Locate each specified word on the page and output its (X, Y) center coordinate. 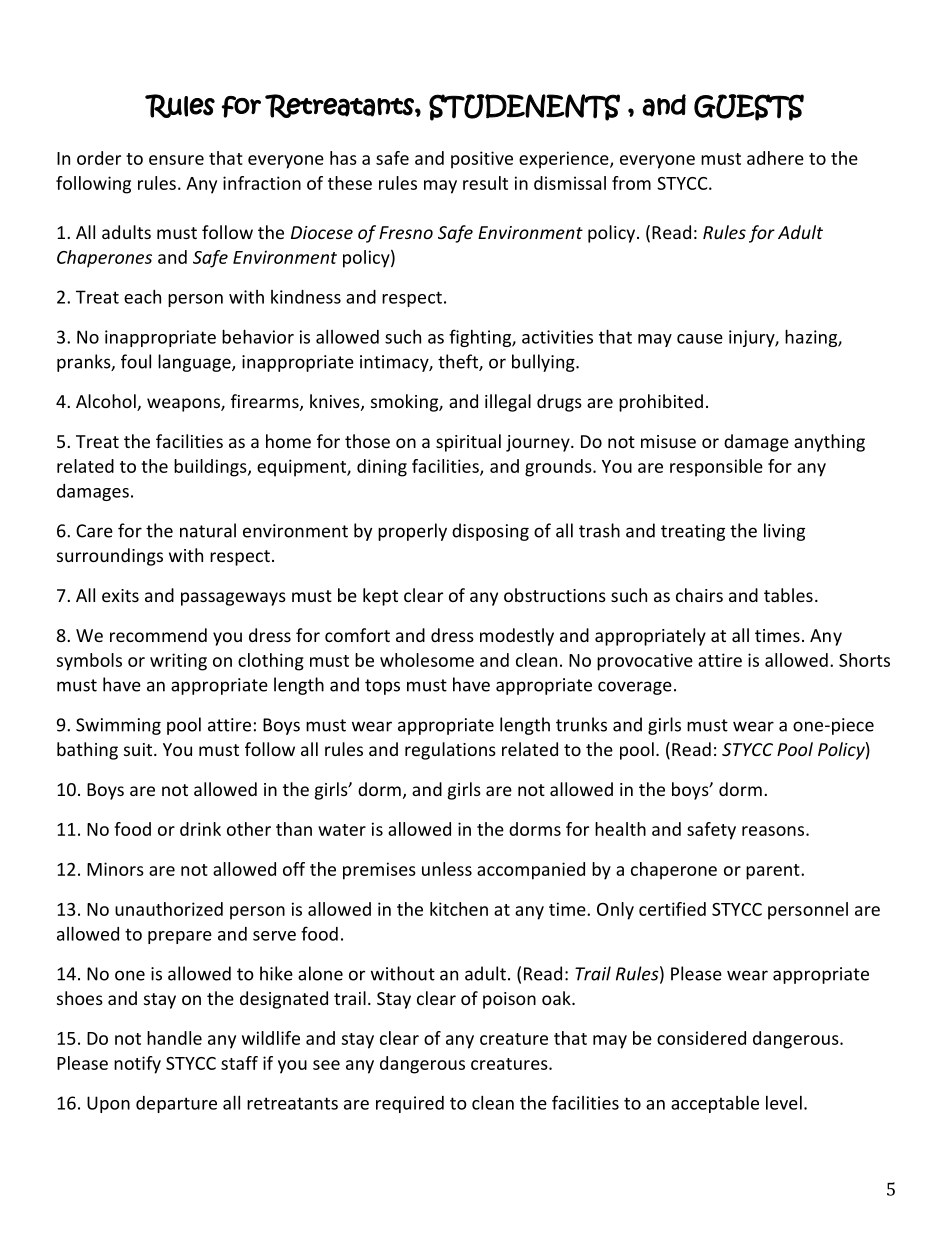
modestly (517, 637)
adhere (775, 158)
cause (700, 339)
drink (200, 829)
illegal (508, 403)
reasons (773, 831)
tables (788, 595)
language (195, 363)
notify (137, 1065)
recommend (158, 635)
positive (482, 160)
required (410, 1104)
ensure (176, 160)
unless (447, 869)
